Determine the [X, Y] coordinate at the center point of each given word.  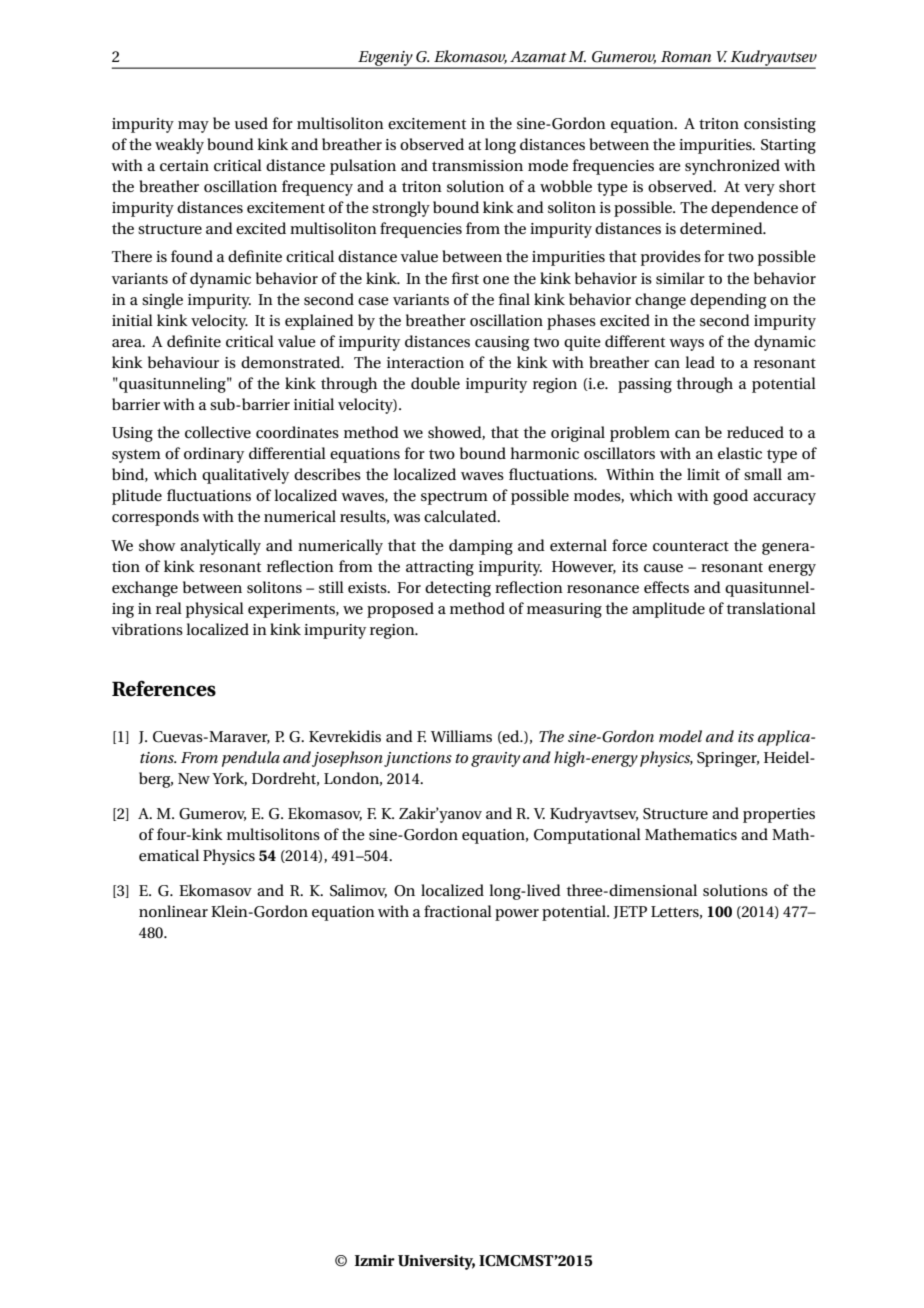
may [193, 127]
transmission [477, 165]
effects [666, 587]
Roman [686, 56]
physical [215, 610]
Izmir [375, 1260]
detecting [458, 589]
